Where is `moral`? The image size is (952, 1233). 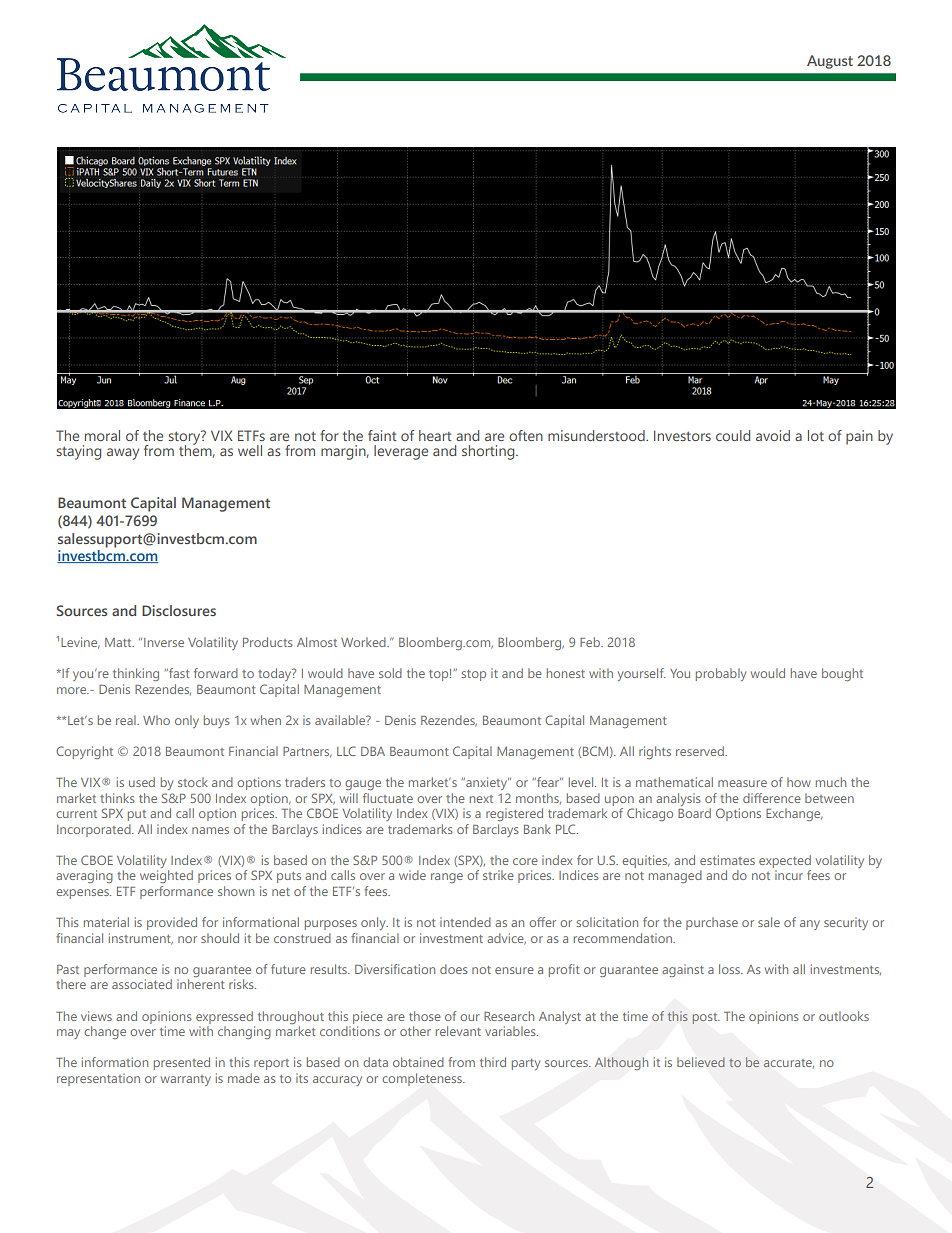
moral is located at coordinates (102, 435).
